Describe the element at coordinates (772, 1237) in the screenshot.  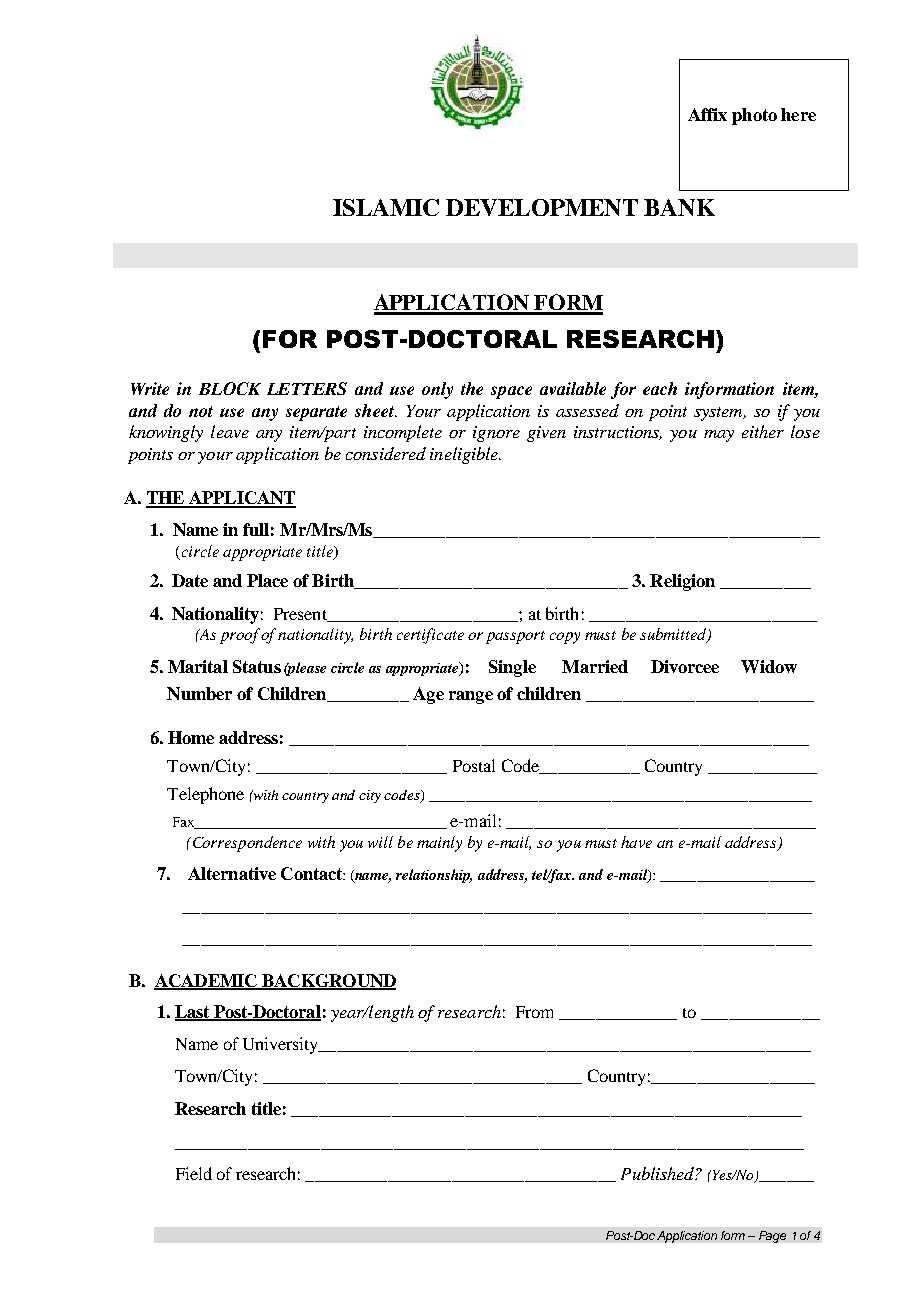
I see `Page` at that location.
